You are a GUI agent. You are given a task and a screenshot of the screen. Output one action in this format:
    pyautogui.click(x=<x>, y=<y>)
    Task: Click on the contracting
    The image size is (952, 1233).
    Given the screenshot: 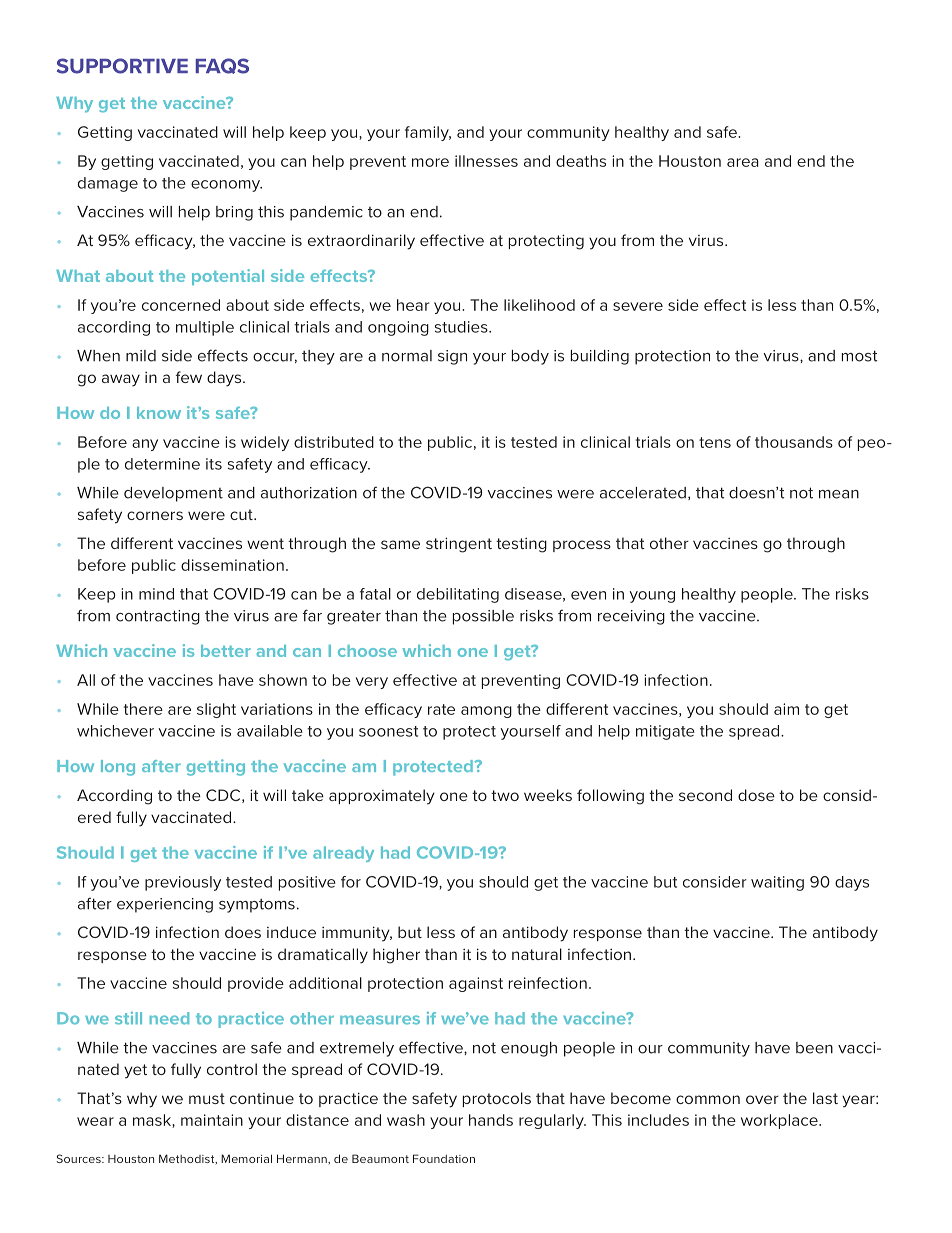 What is the action you would take?
    pyautogui.click(x=158, y=617)
